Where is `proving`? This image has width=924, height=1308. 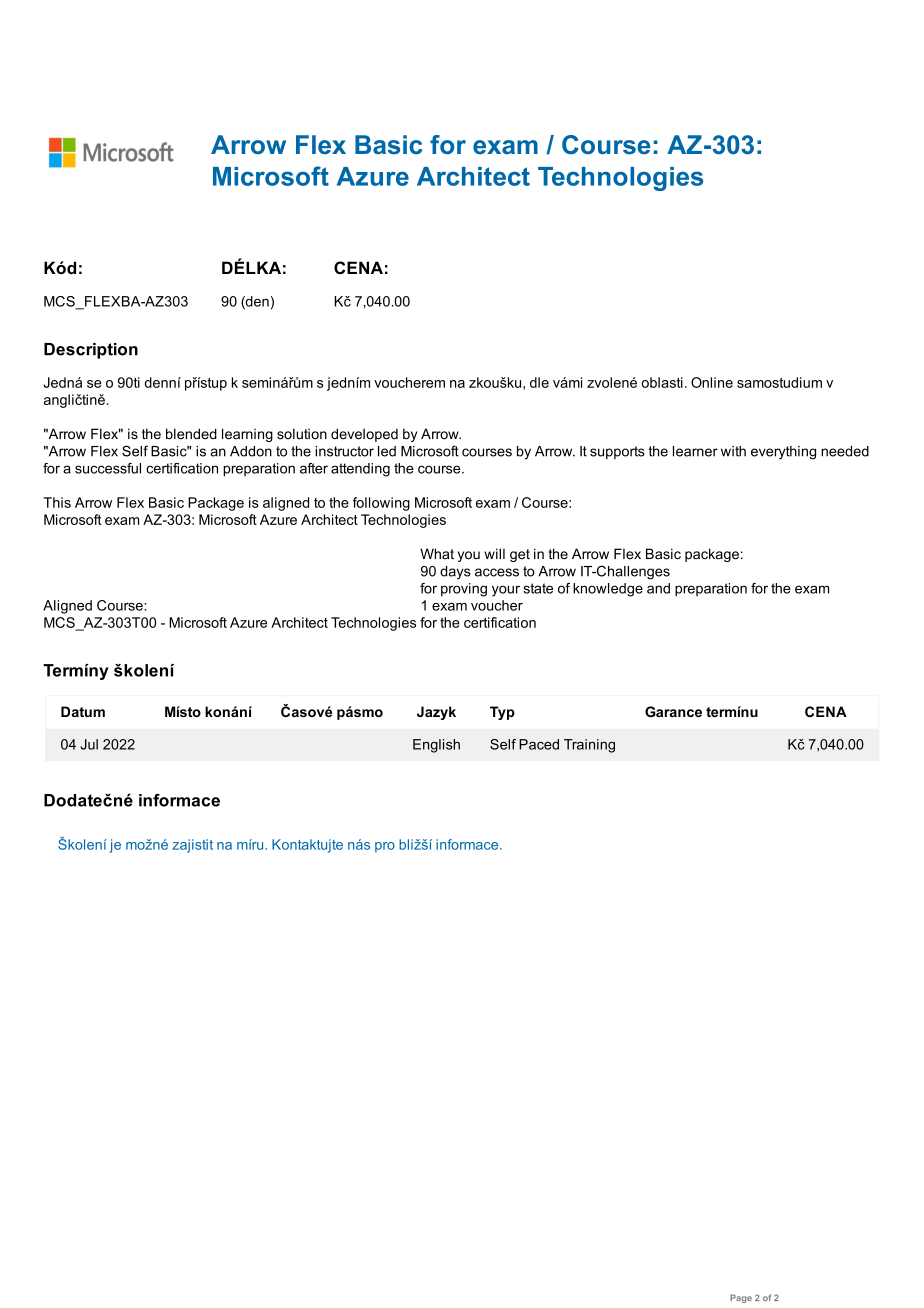 proving is located at coordinates (464, 590).
